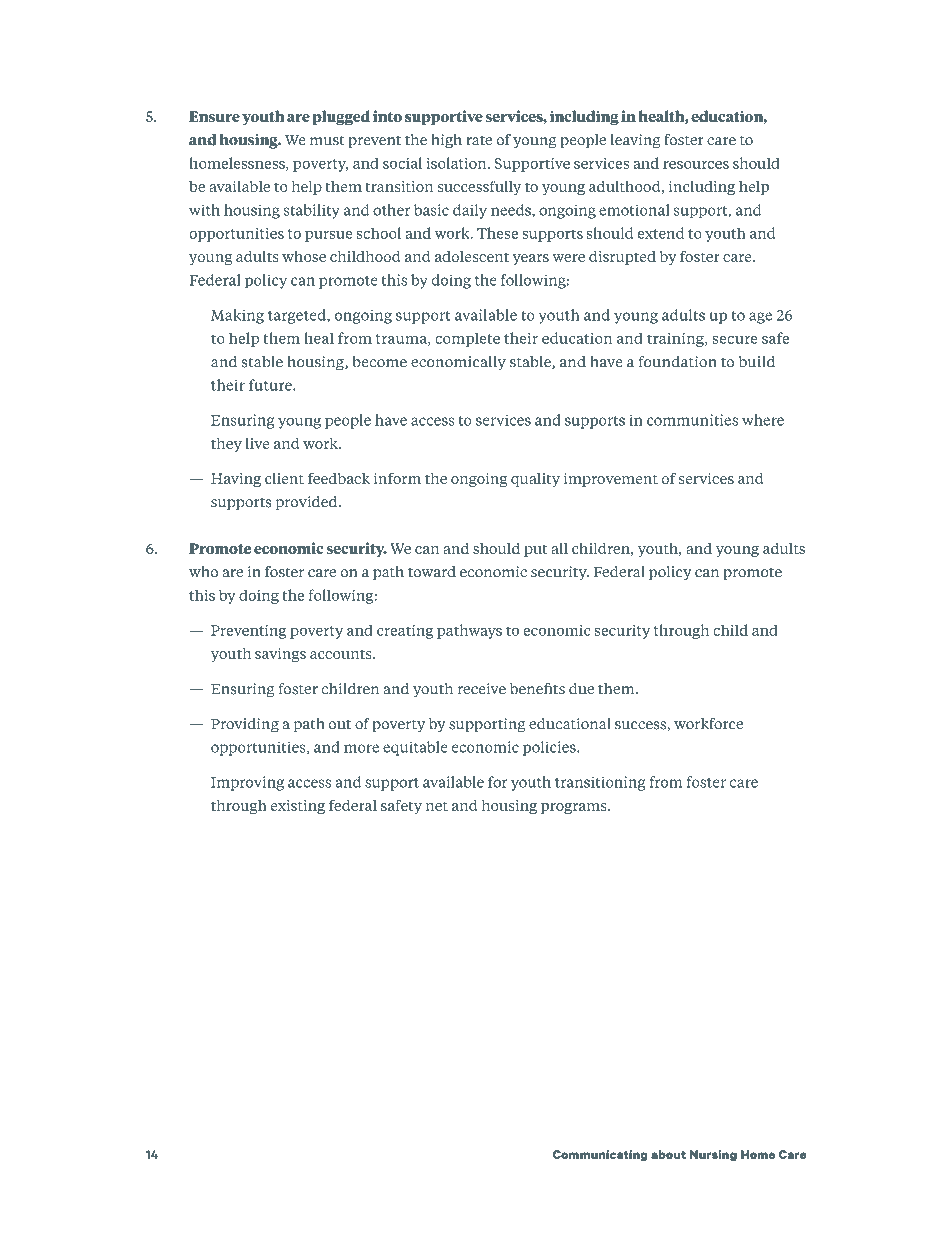 The height and width of the image is (1233, 952). Describe the element at coordinates (280, 655) in the image. I see `savings` at that location.
